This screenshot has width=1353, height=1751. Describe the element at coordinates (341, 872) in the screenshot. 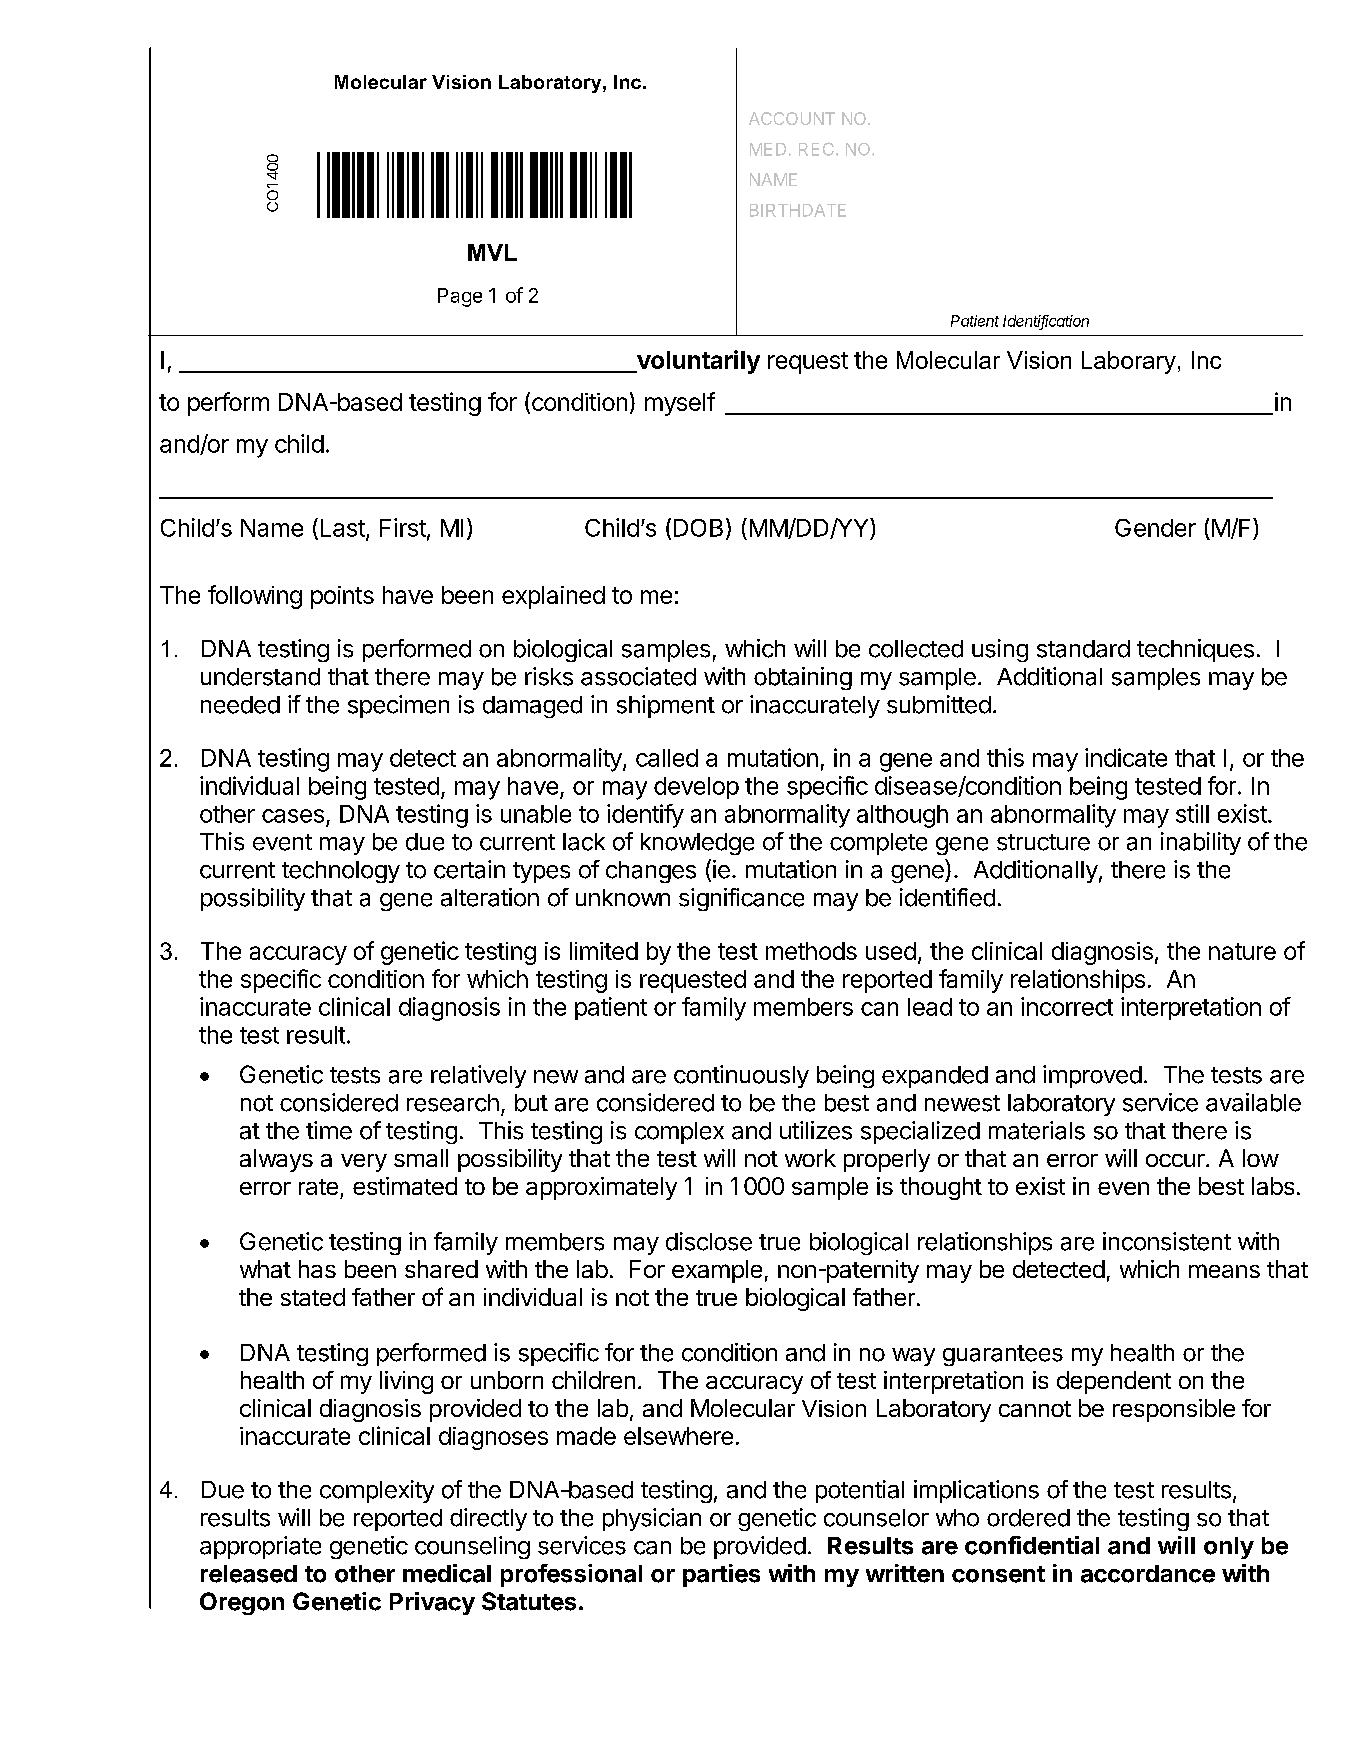

I see `technology` at that location.
